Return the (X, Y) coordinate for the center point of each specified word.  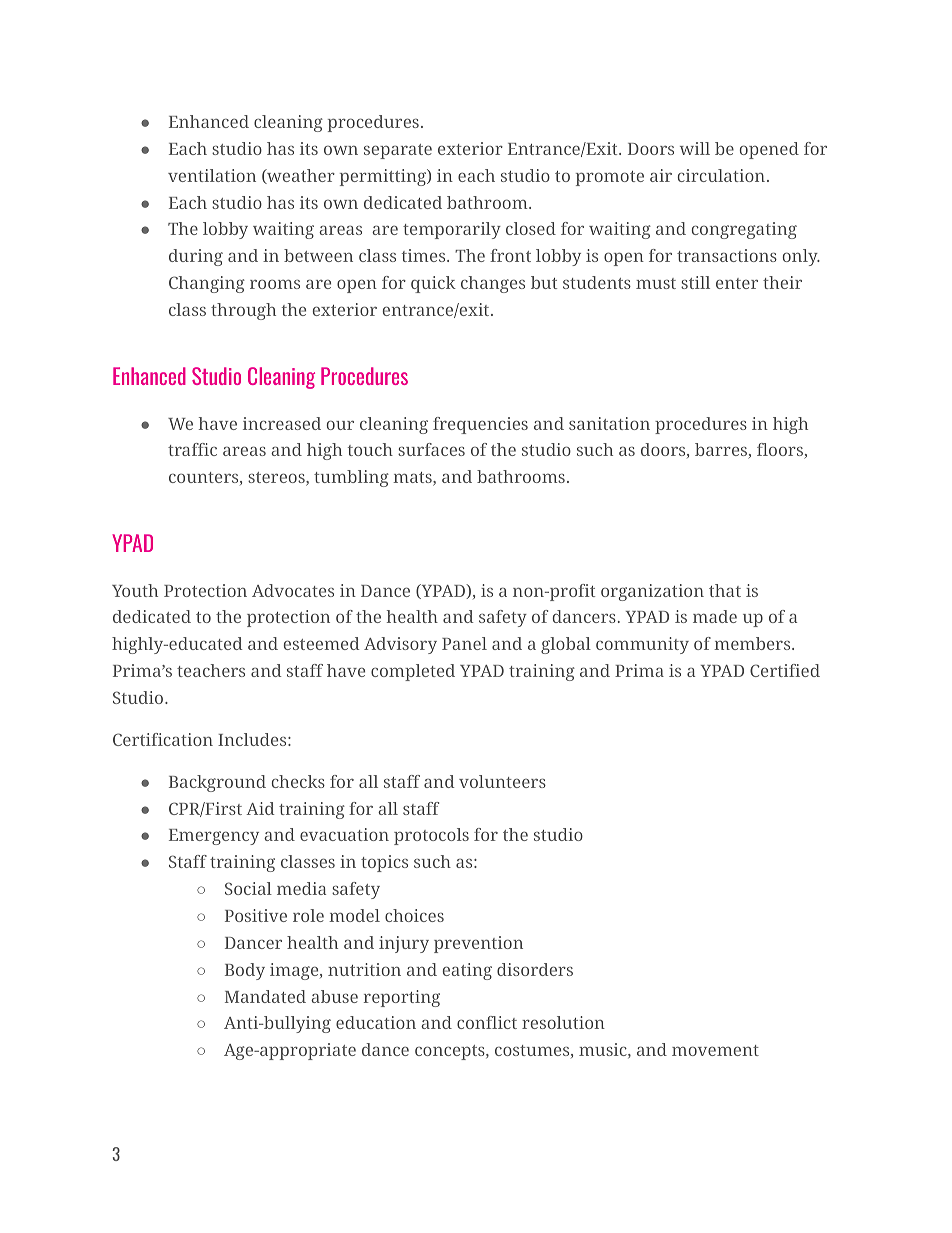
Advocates (293, 590)
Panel (464, 643)
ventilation (212, 175)
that (725, 590)
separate (398, 151)
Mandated (265, 996)
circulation (723, 175)
